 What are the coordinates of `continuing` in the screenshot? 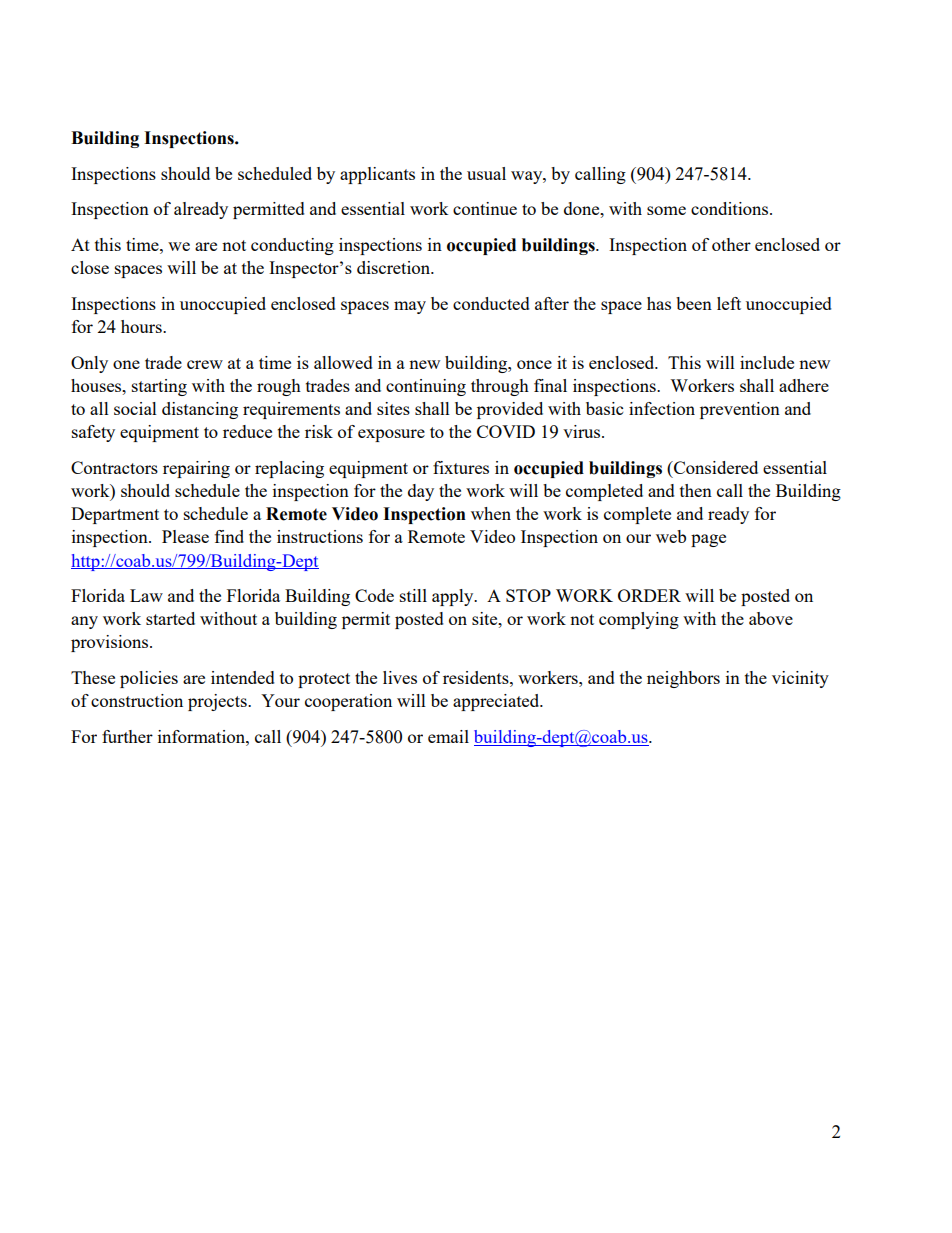 It's located at (426, 387).
